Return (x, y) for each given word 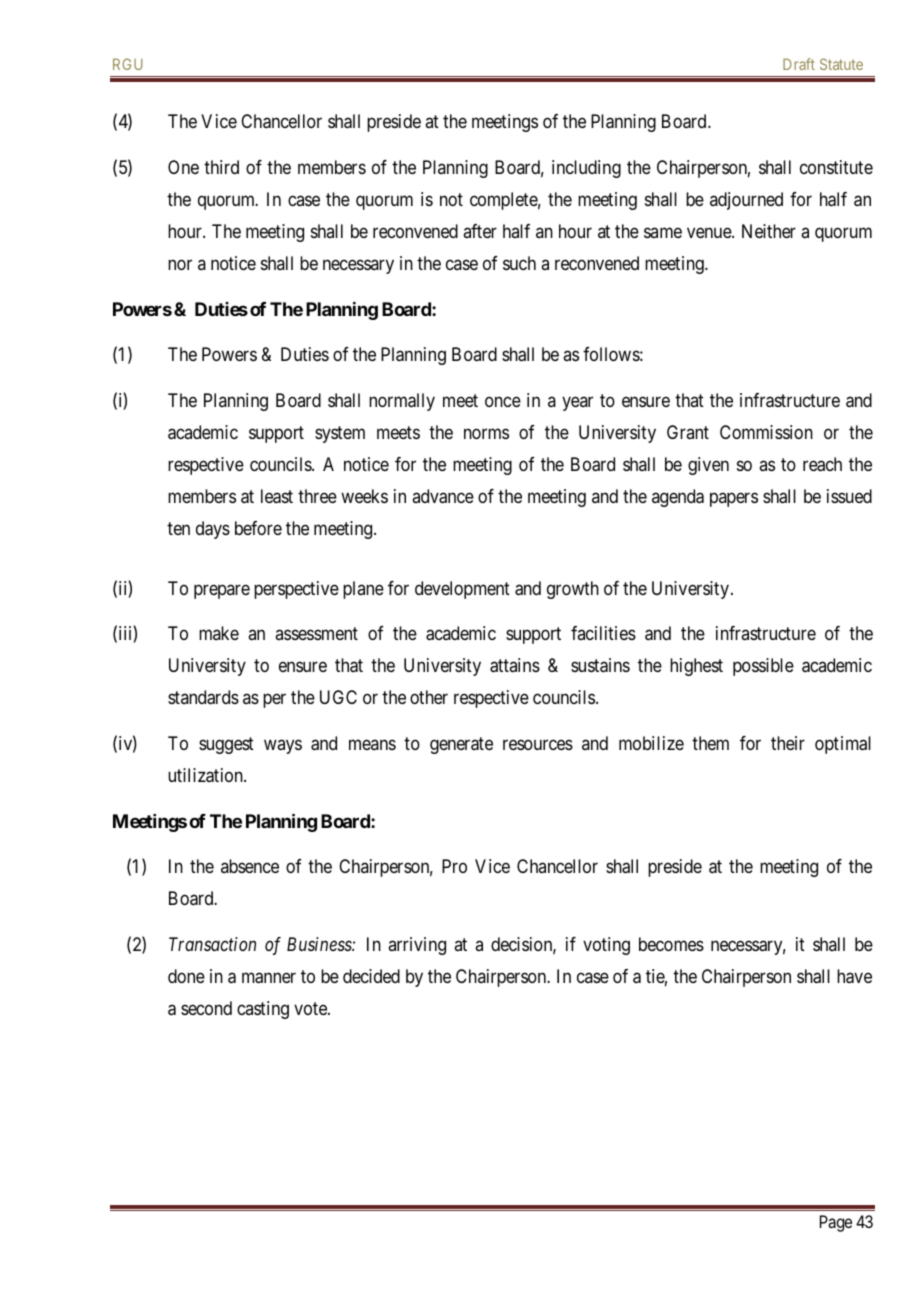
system (340, 434)
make (219, 633)
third (221, 167)
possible (763, 667)
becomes (671, 944)
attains (515, 665)
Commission (766, 432)
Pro (454, 866)
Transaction (212, 944)
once (503, 401)
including (586, 169)
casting (263, 1010)
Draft (799, 64)
